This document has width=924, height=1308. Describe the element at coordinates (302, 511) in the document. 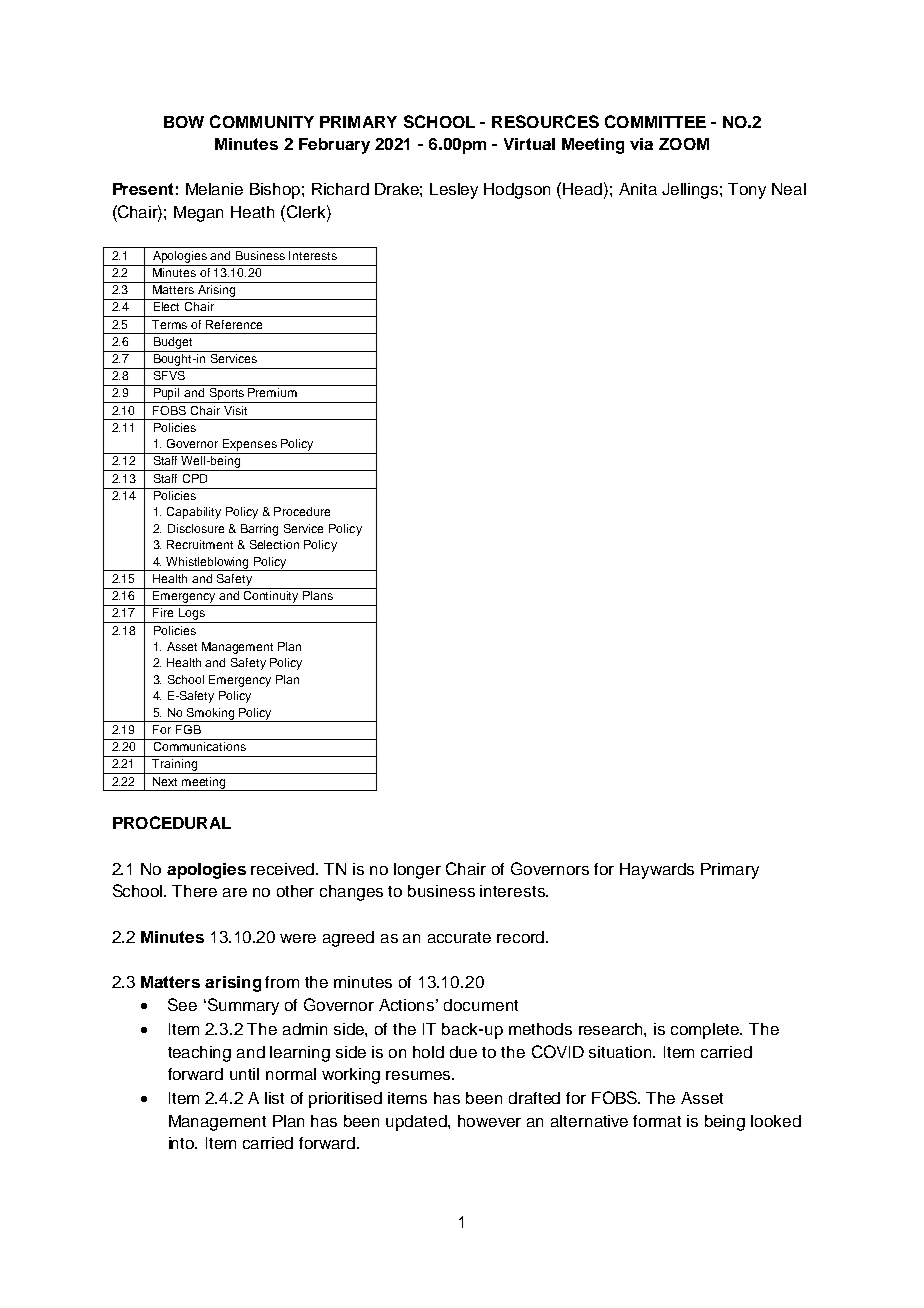

I see `Procedure` at that location.
